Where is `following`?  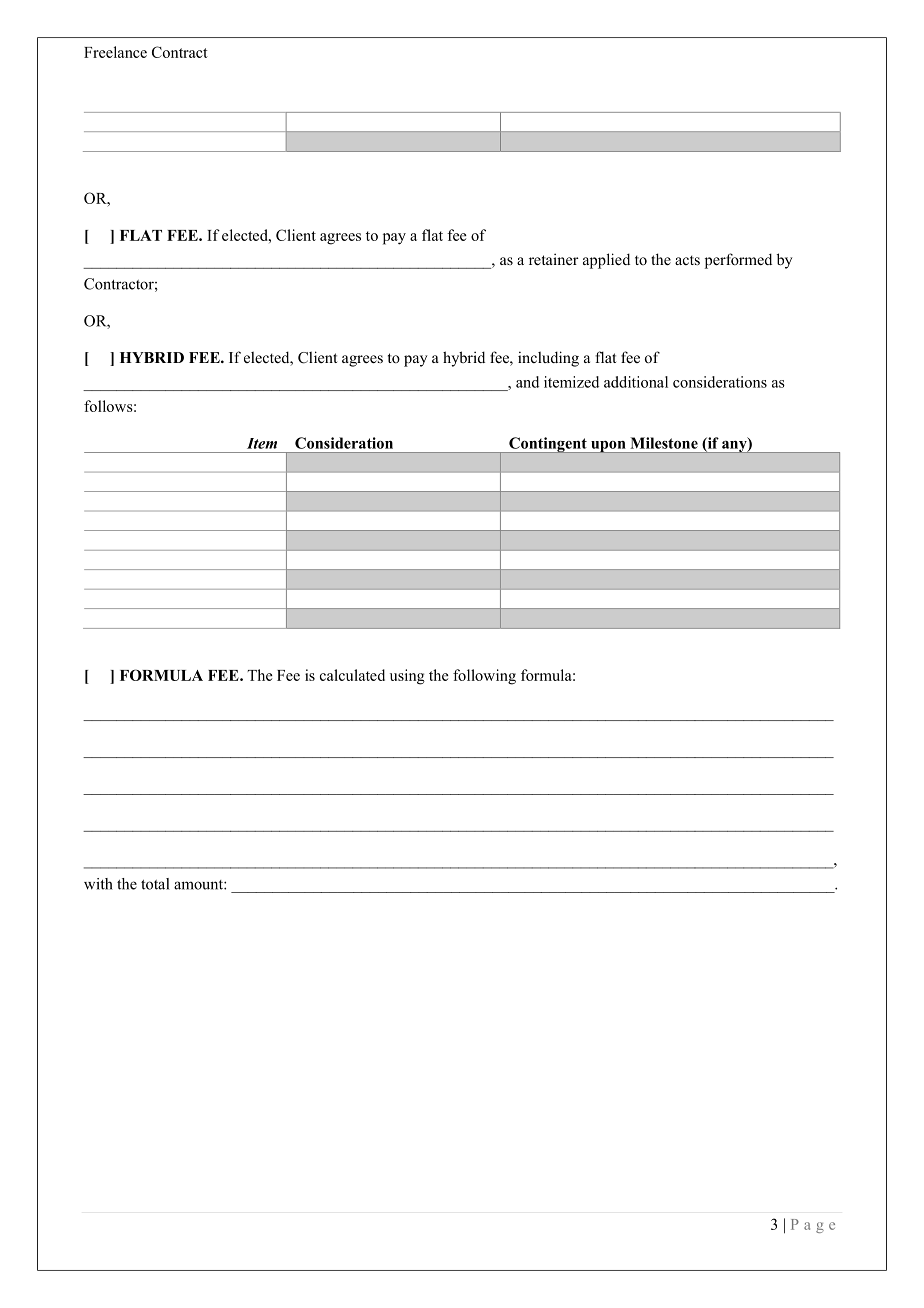
following is located at coordinates (484, 677).
